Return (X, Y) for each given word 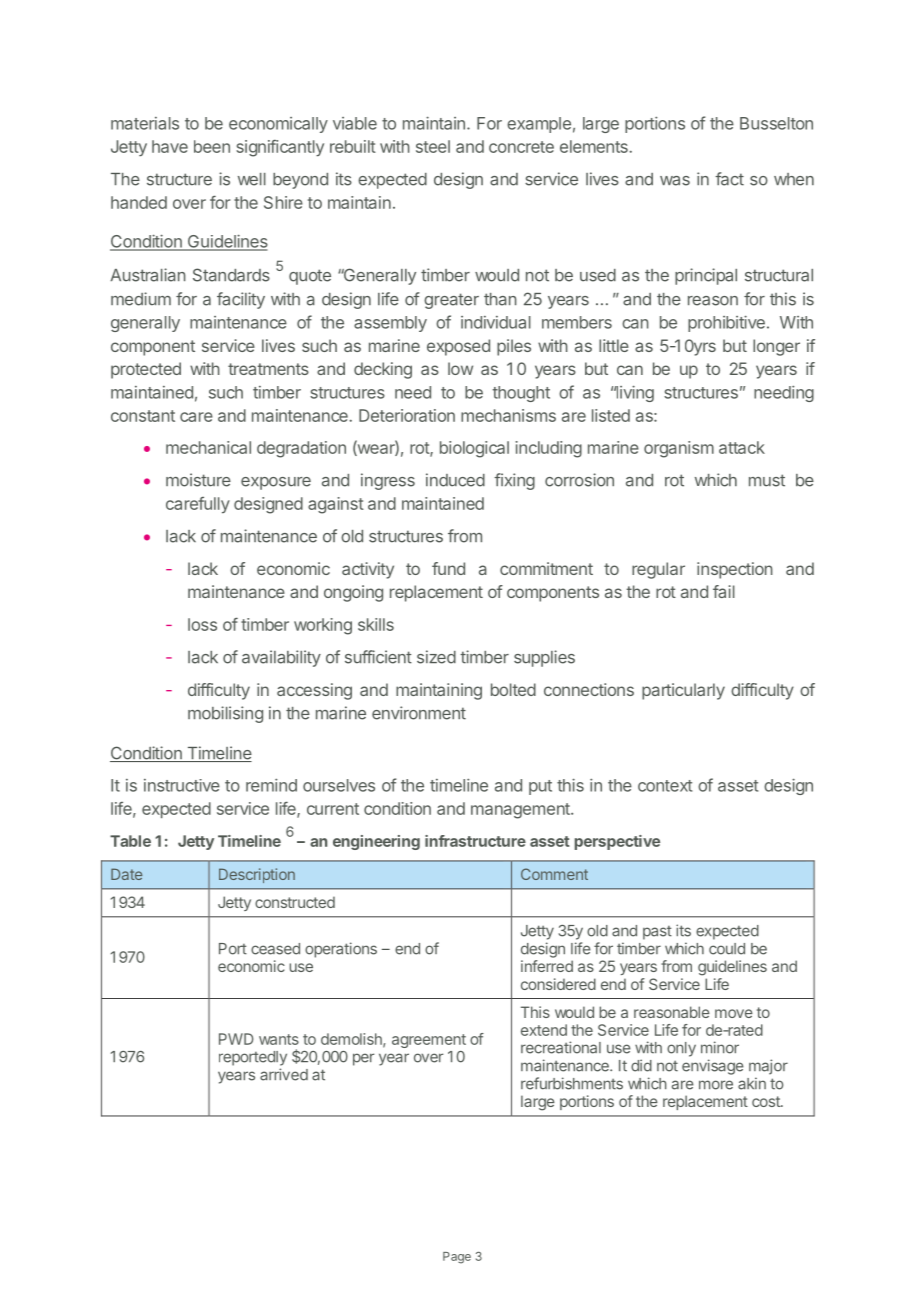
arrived (284, 1074)
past (657, 933)
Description (257, 875)
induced (455, 480)
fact (729, 179)
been (212, 146)
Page (457, 1258)
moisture (198, 480)
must (767, 480)
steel (433, 146)
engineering (376, 842)
